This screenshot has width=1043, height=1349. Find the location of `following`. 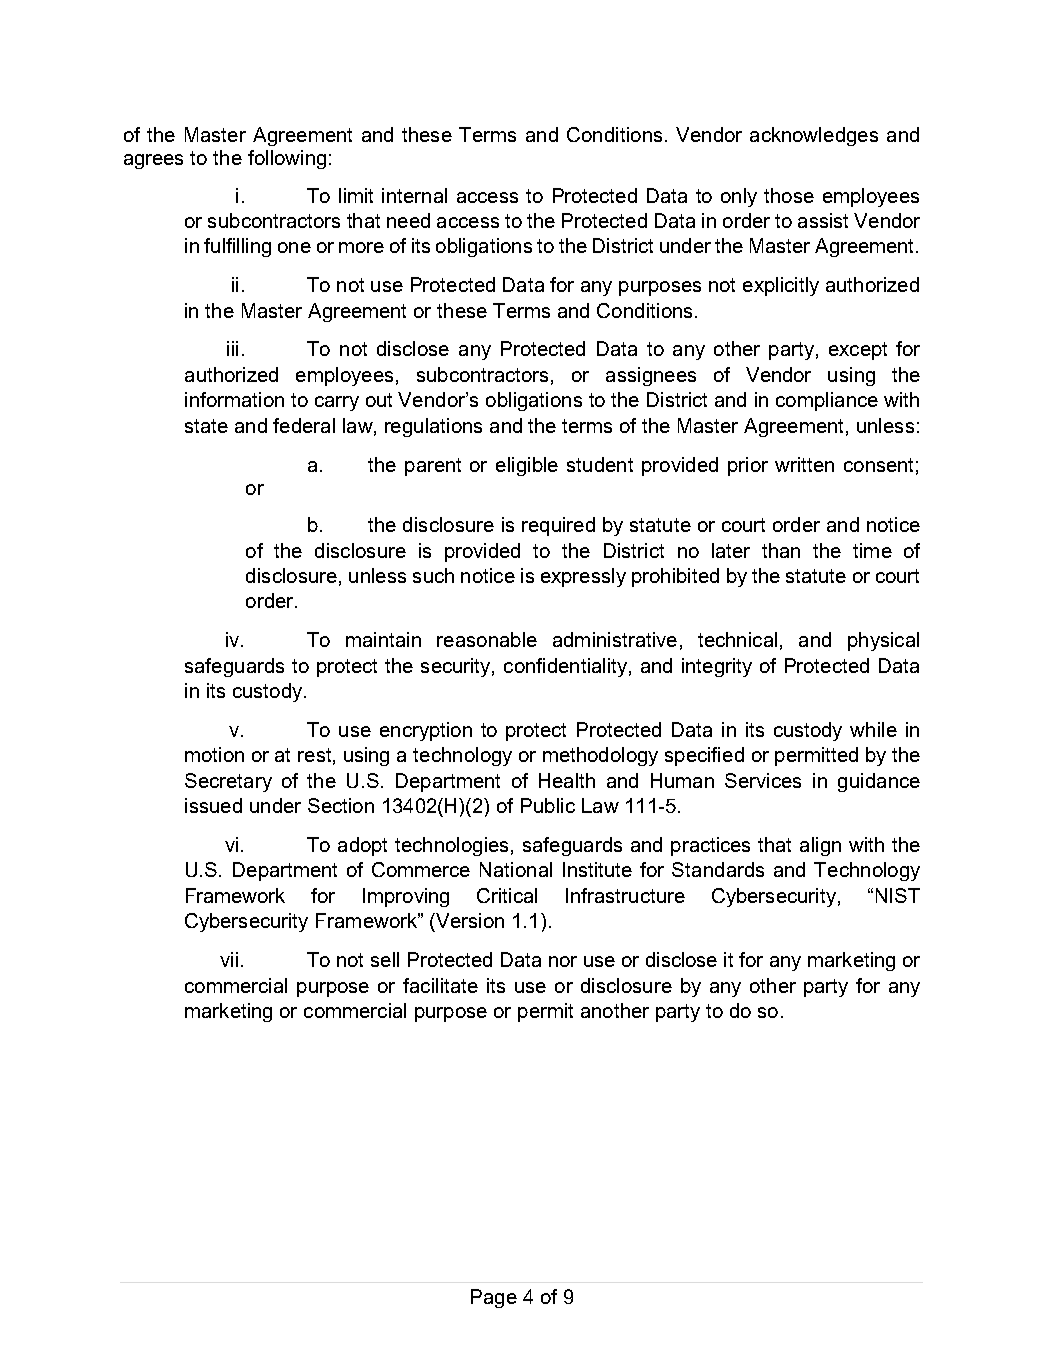

following is located at coordinates (287, 159).
